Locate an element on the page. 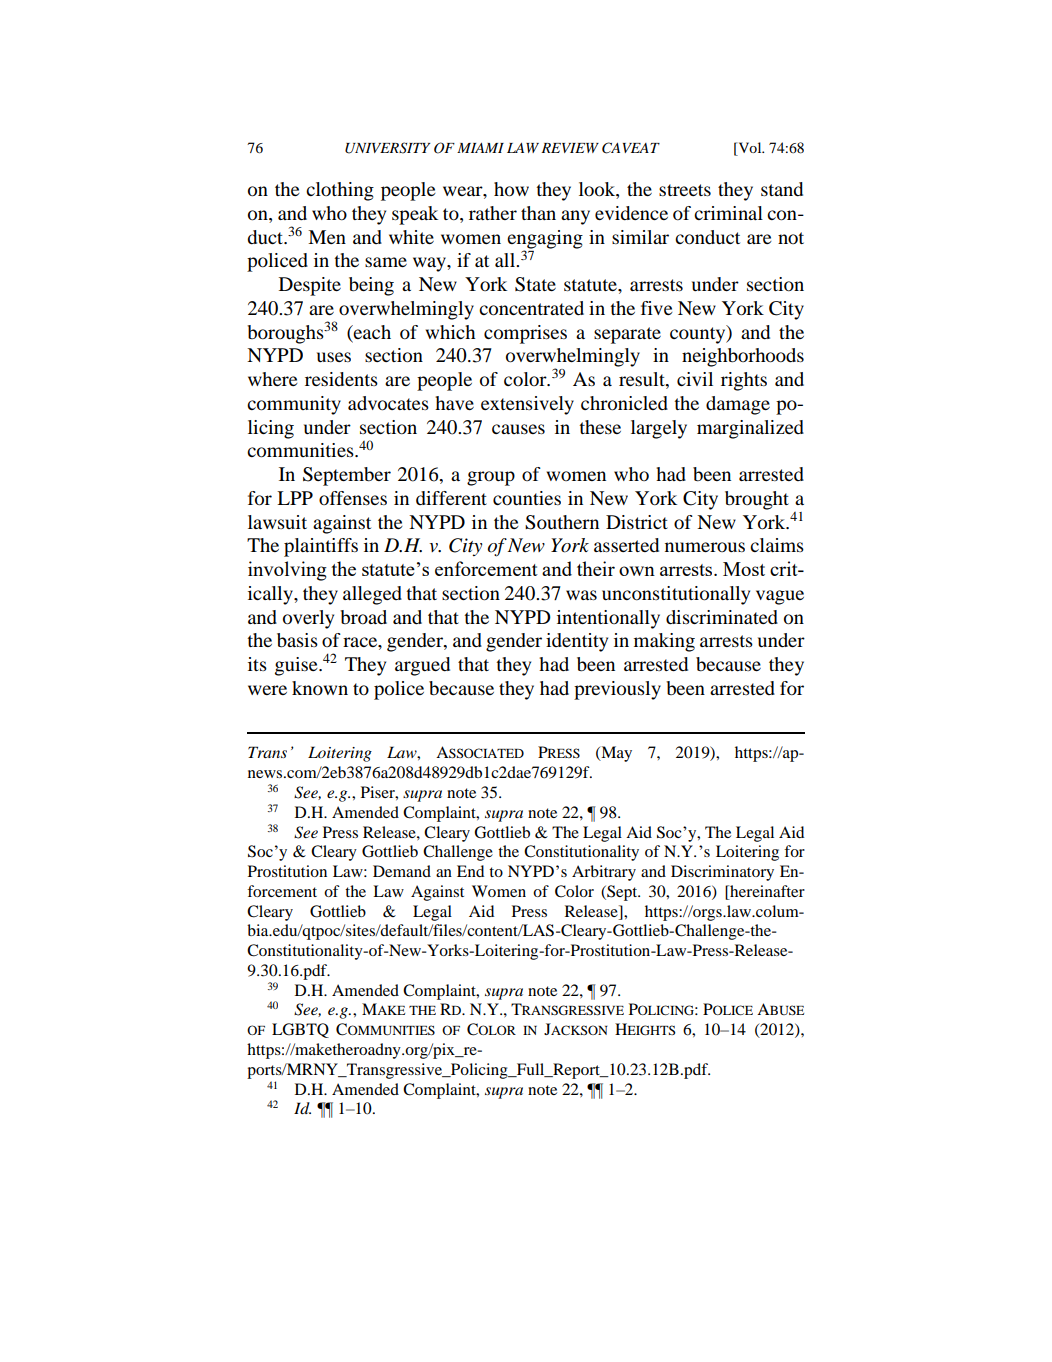  civil is located at coordinates (695, 379).
